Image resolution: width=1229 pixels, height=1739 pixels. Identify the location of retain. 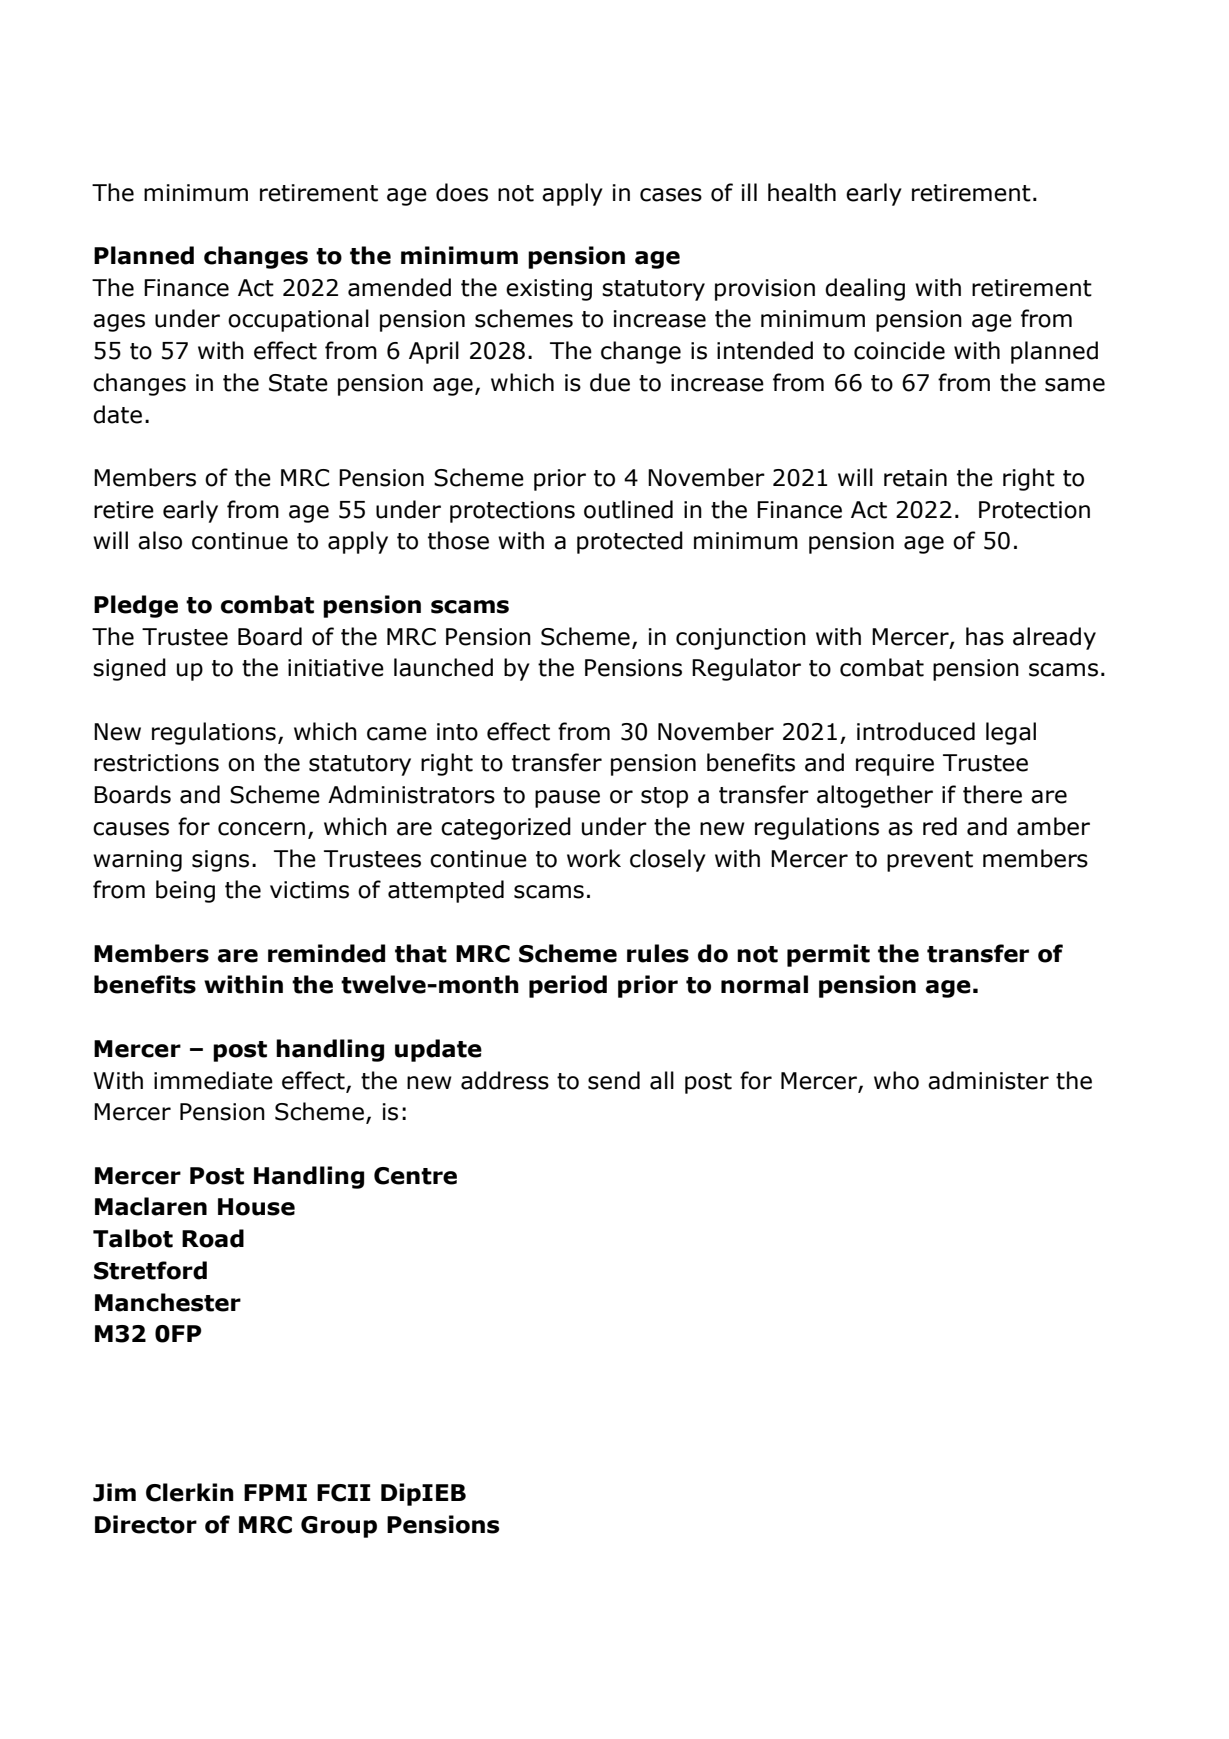
(915, 478).
